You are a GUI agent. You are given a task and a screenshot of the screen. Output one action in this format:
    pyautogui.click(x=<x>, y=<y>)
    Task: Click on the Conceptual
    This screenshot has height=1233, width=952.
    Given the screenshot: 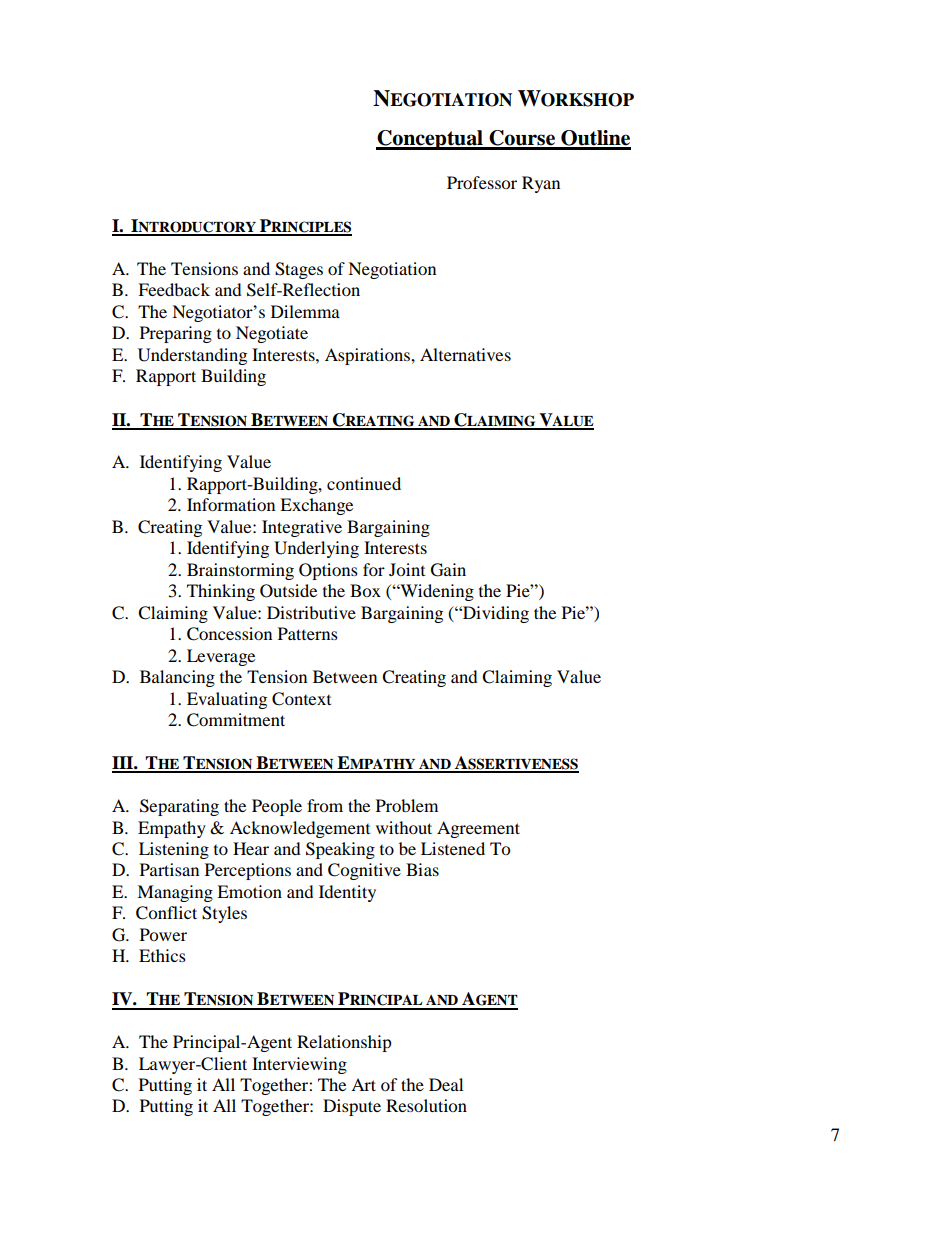 What is the action you would take?
    pyautogui.click(x=430, y=140)
